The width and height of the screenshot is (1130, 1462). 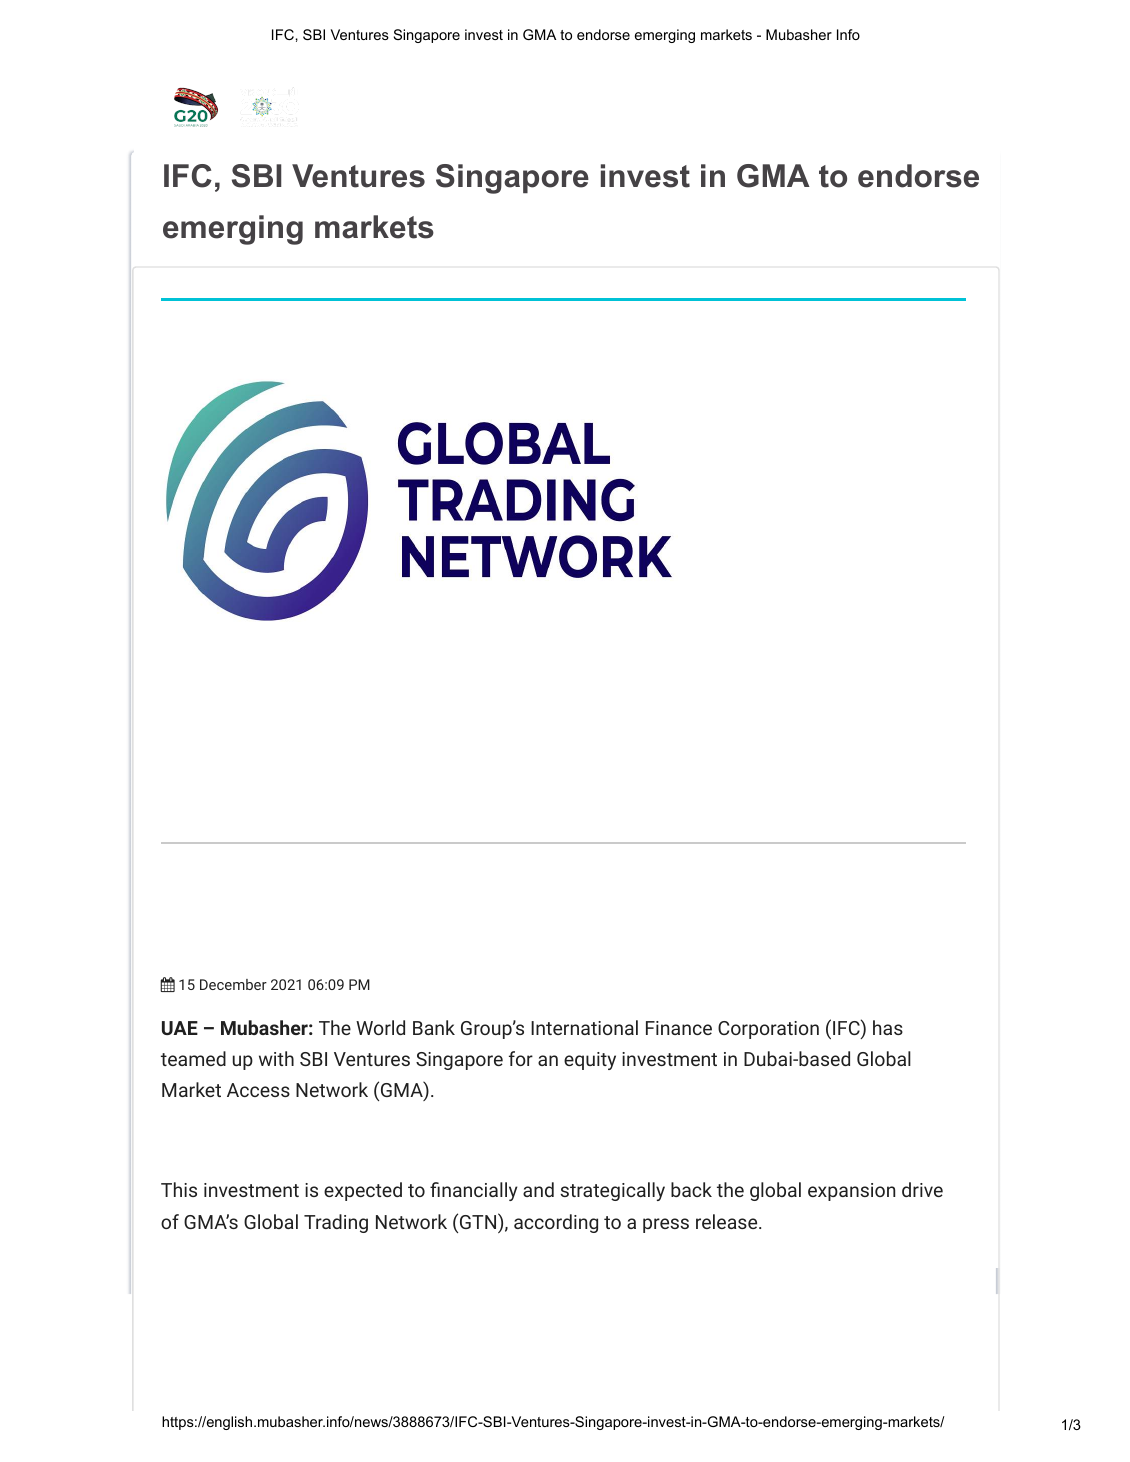 I want to click on Trading, so click(x=336, y=1223).
